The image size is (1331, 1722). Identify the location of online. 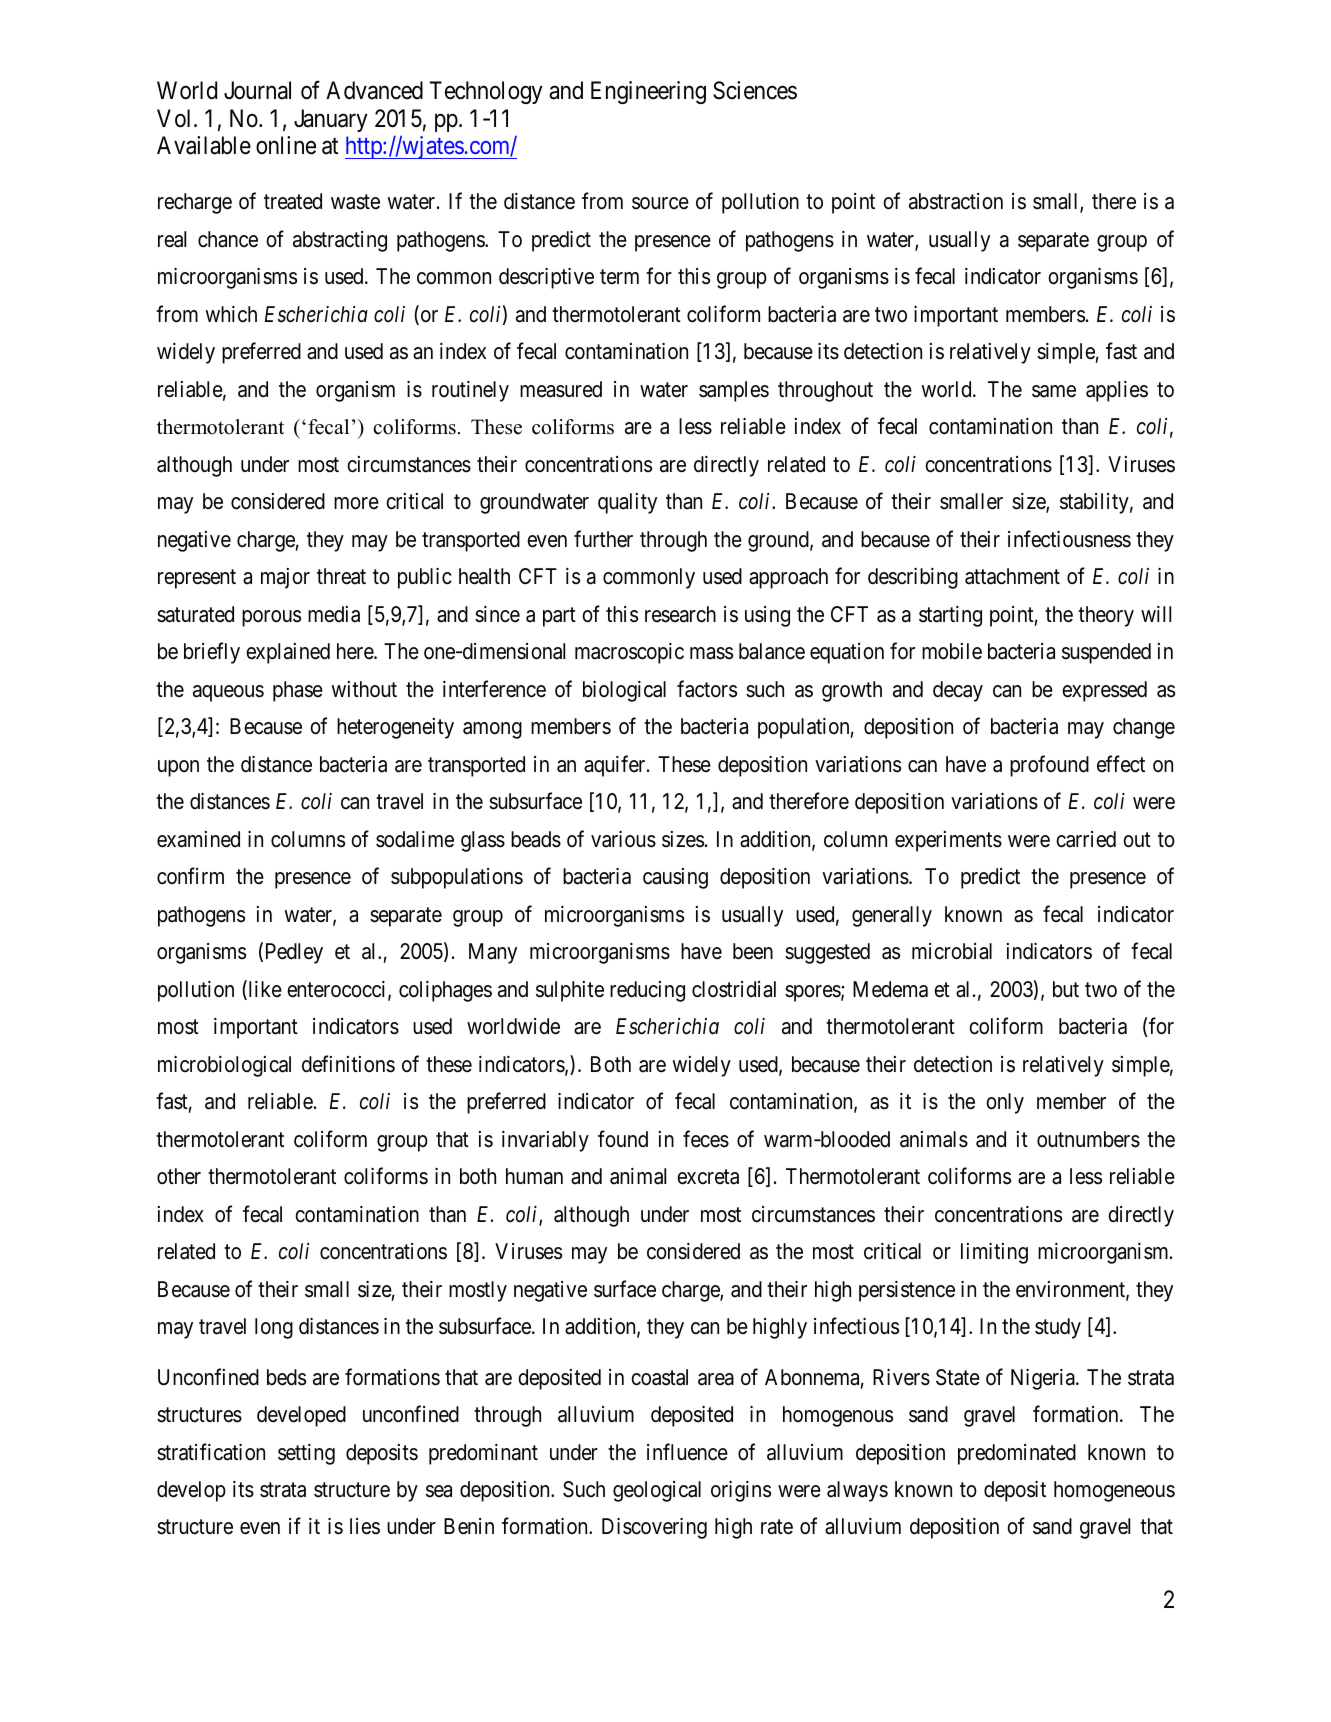
(286, 145).
